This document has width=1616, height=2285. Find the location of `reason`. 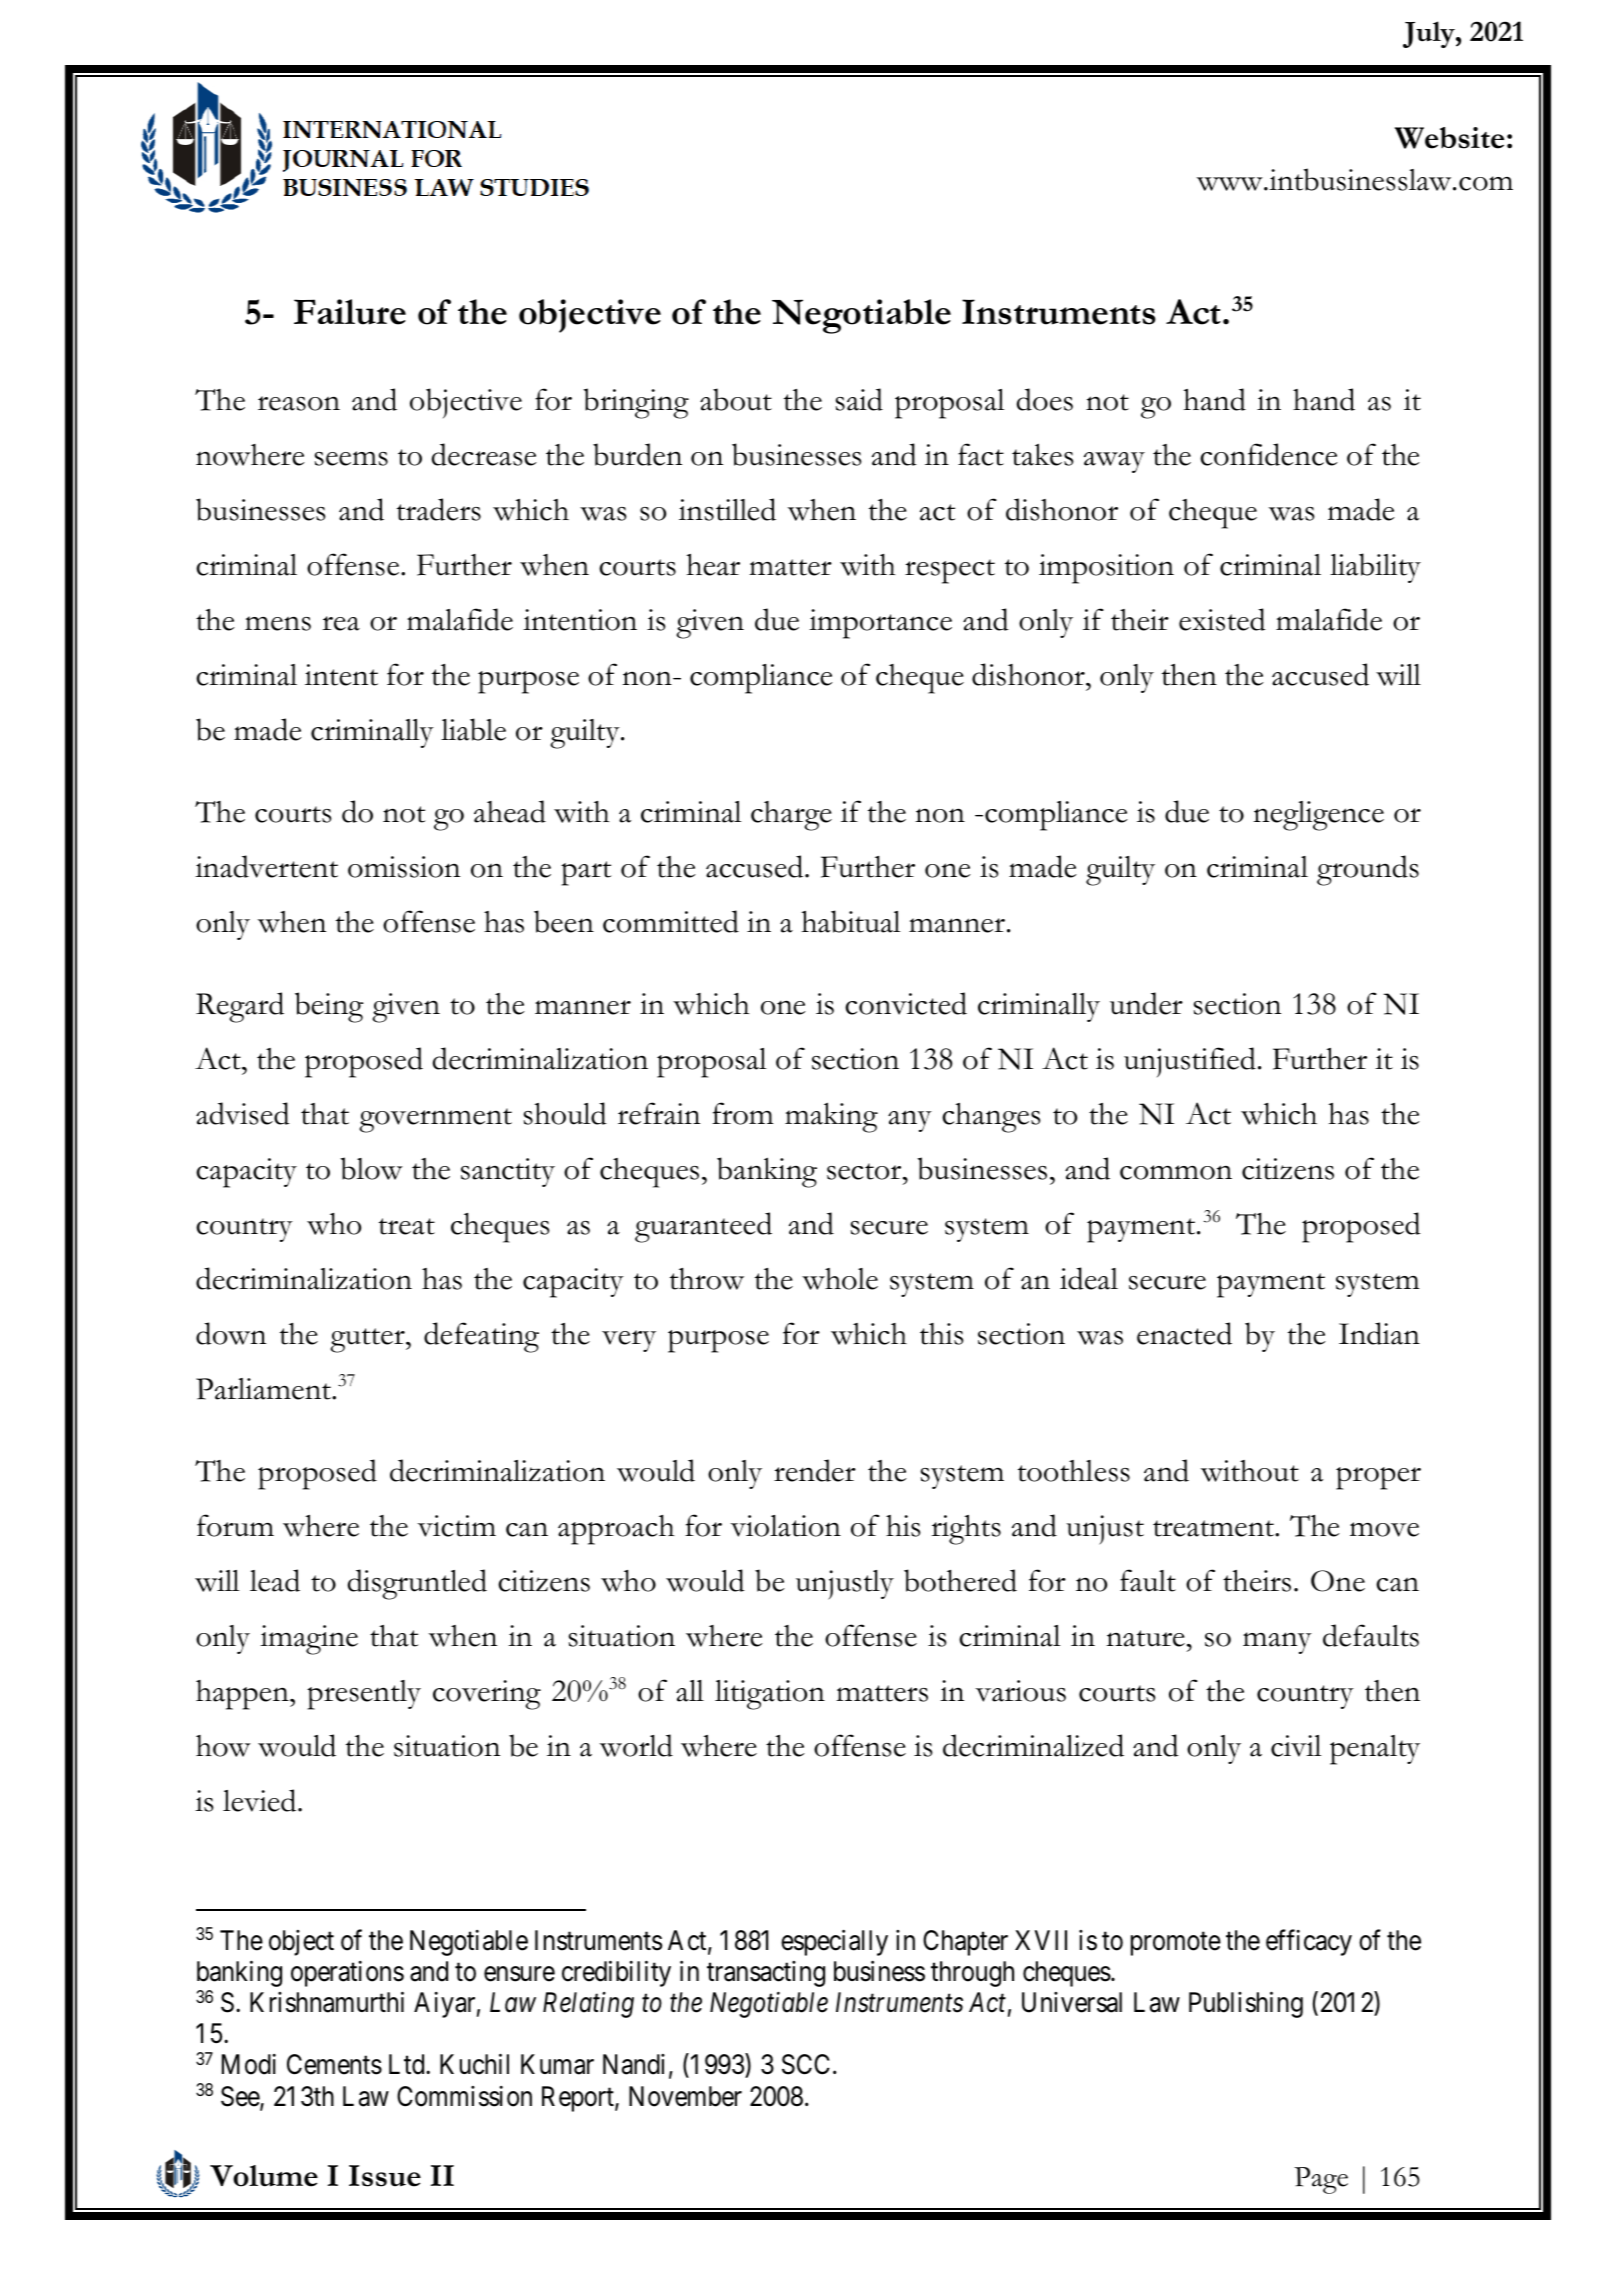

reason is located at coordinates (299, 403).
